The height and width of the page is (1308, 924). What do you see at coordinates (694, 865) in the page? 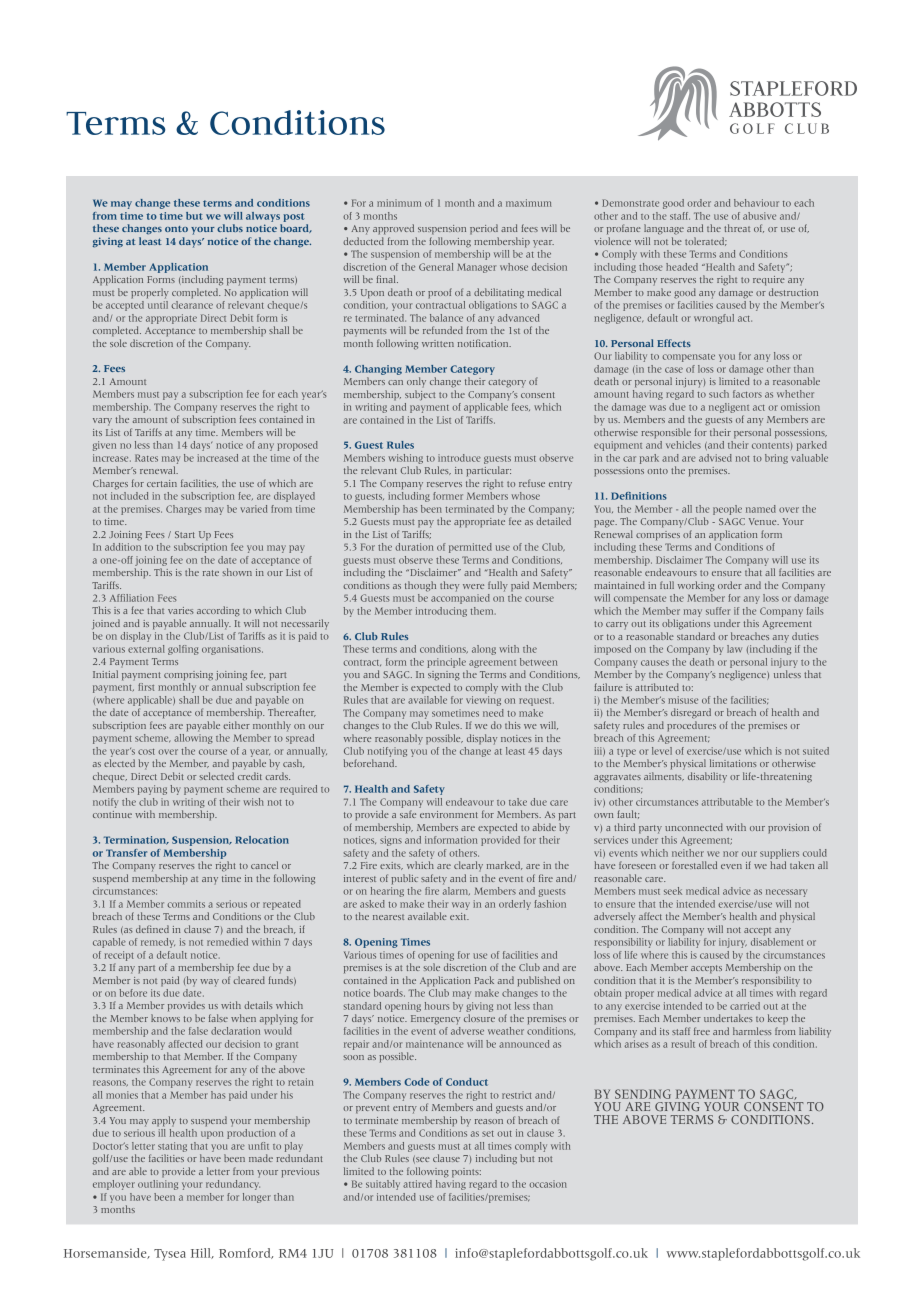
I see `forestalled` at bounding box center [694, 865].
